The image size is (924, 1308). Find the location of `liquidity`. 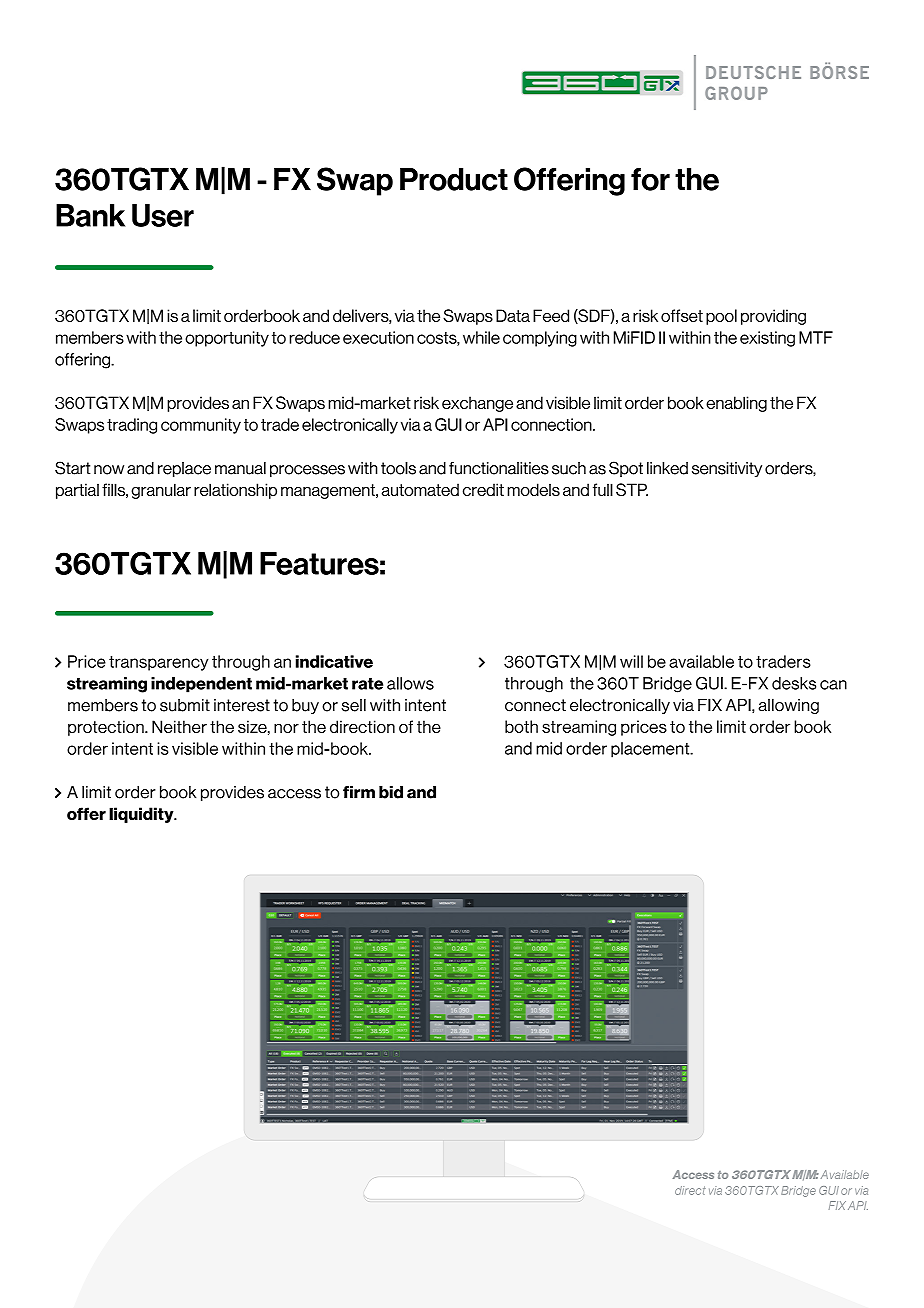

liquidity is located at coordinates (142, 815).
